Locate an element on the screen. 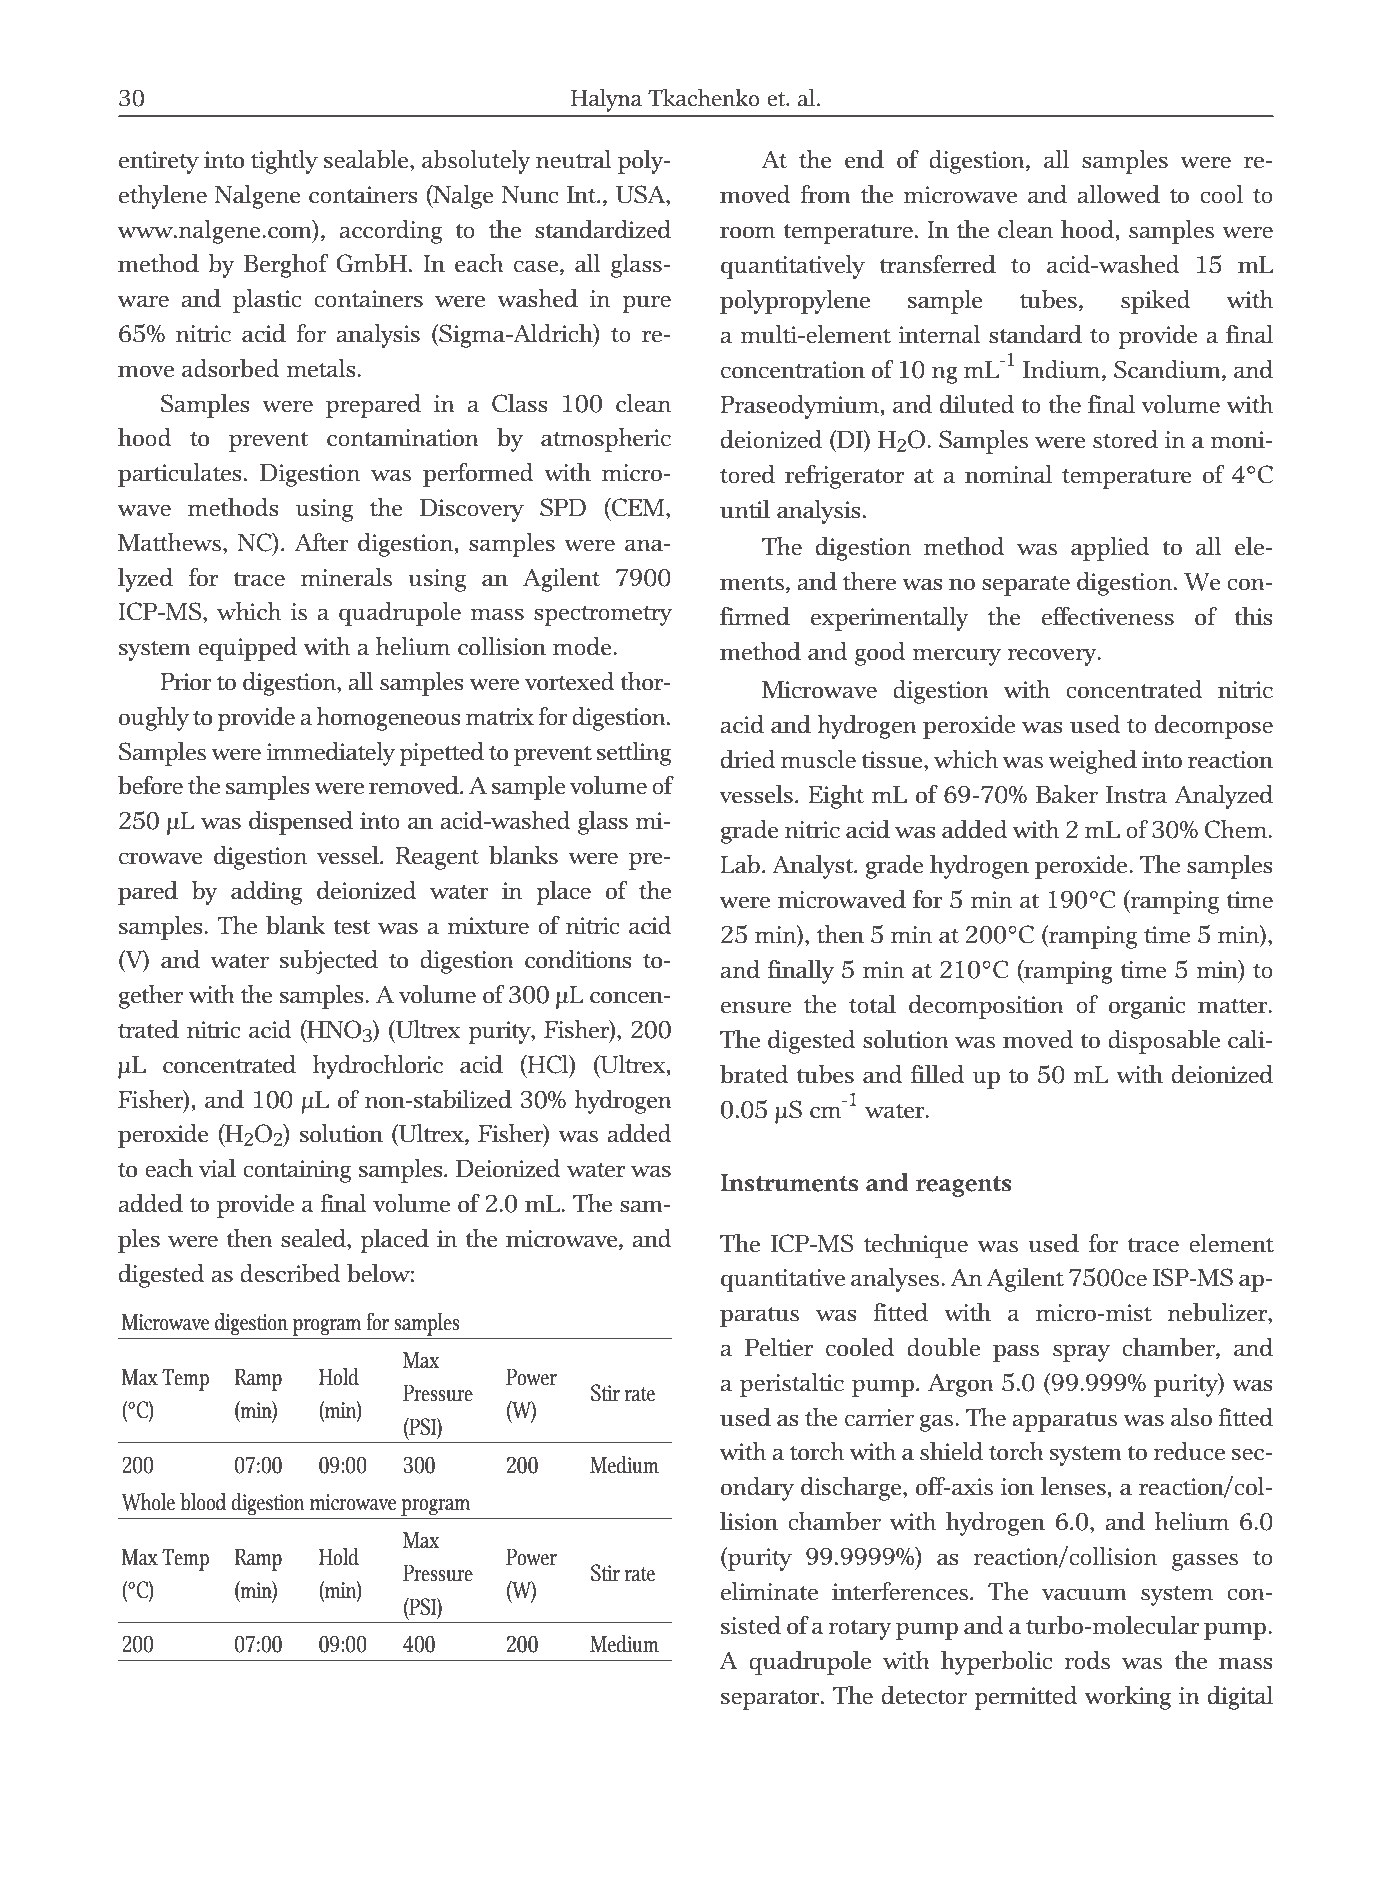 The image size is (1392, 1878). separator is located at coordinates (771, 1699).
